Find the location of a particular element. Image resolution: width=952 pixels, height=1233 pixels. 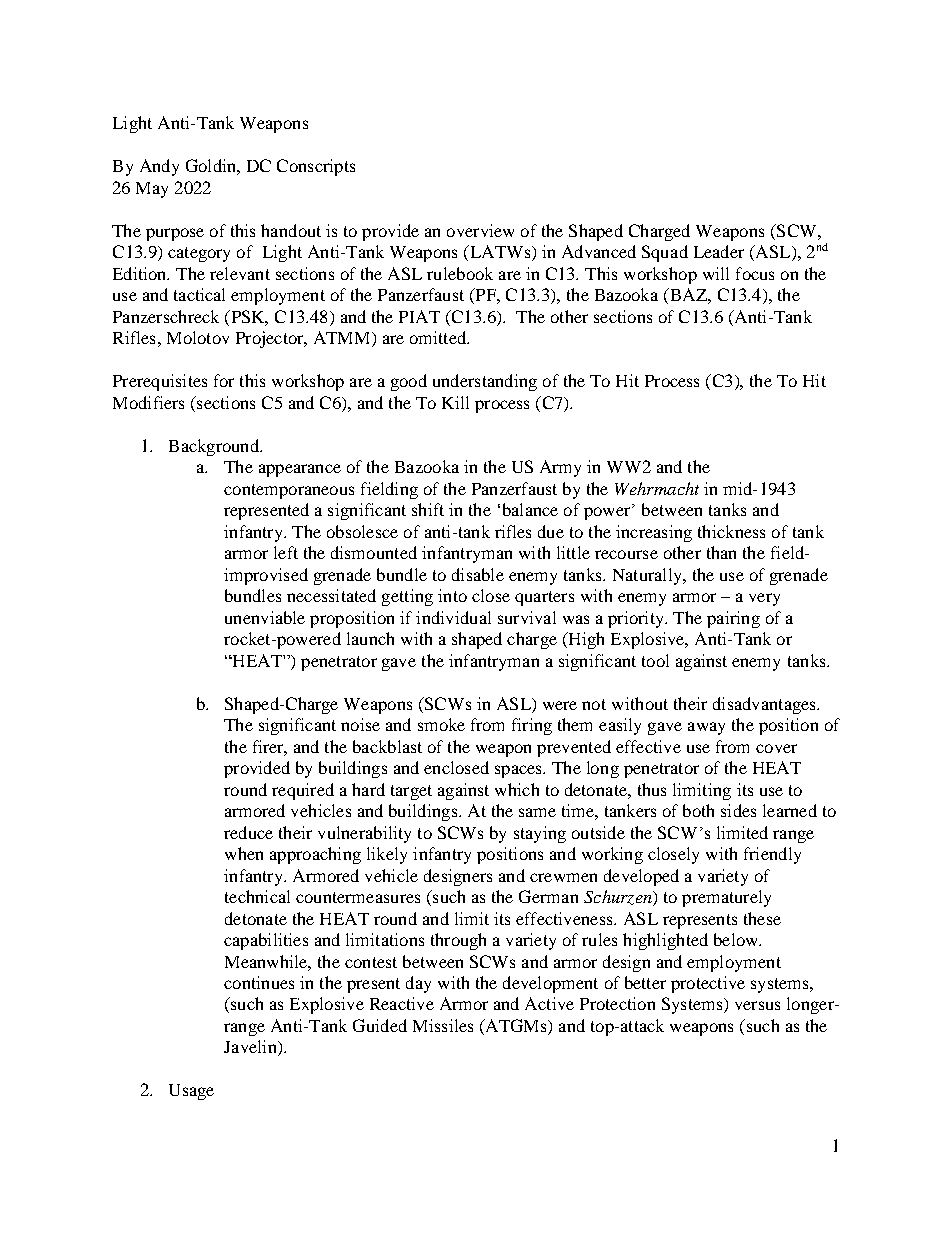

Kill is located at coordinates (455, 402).
